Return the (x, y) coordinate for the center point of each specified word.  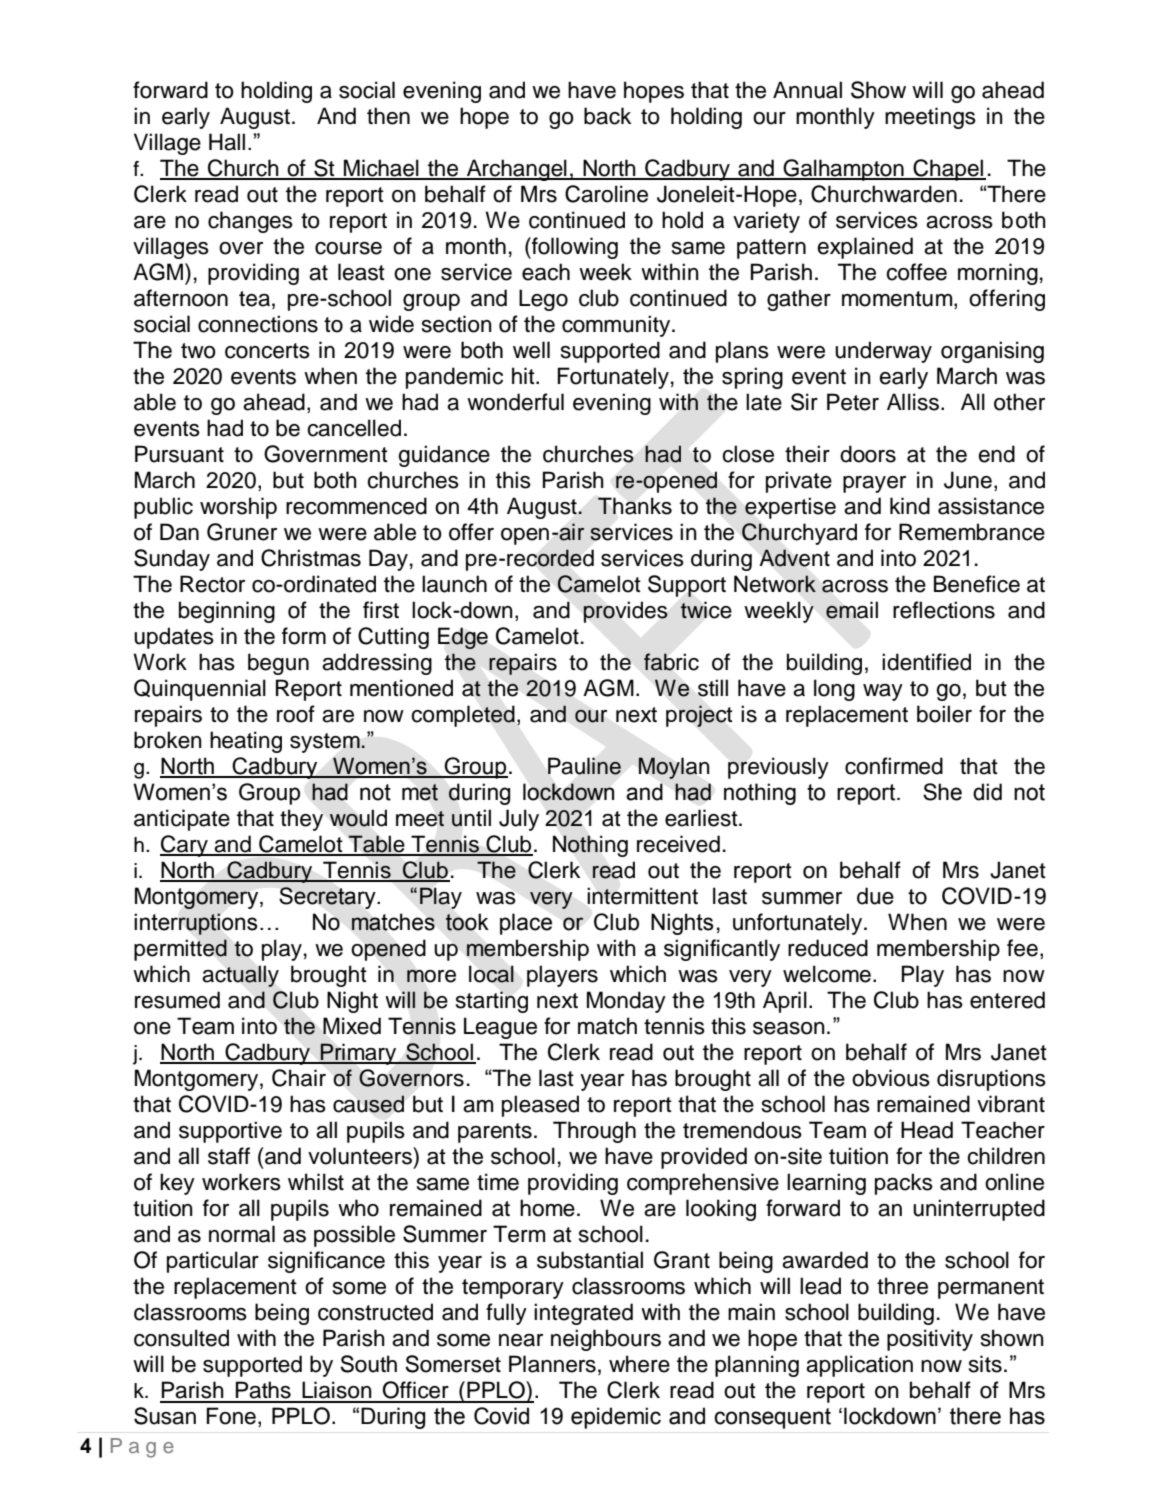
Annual (807, 90)
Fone (231, 1416)
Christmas (311, 558)
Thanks (635, 506)
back (607, 116)
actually (240, 976)
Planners (552, 1364)
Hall (227, 142)
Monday (626, 1002)
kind (910, 506)
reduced (828, 948)
